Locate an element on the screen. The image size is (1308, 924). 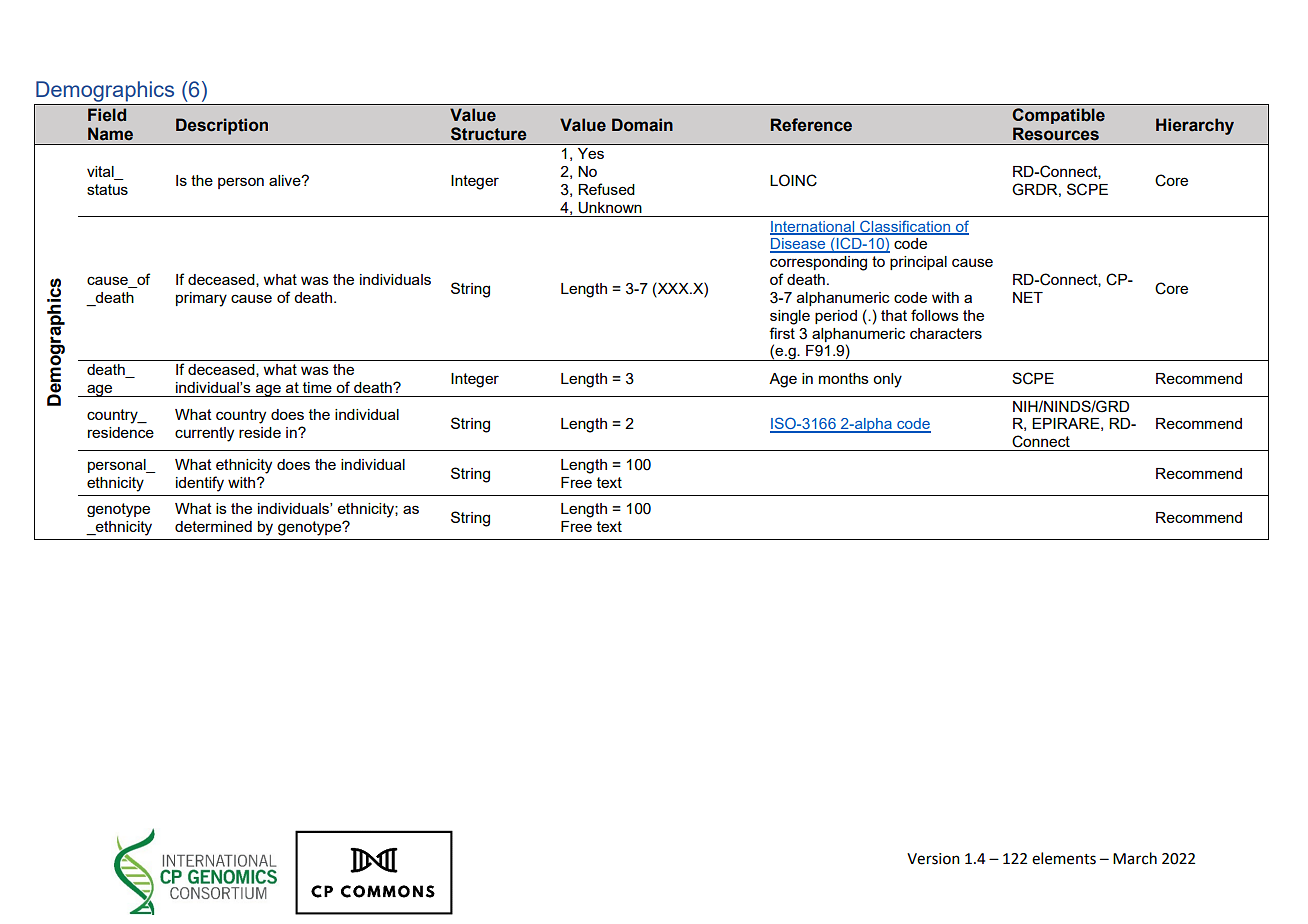
first is located at coordinates (782, 333).
